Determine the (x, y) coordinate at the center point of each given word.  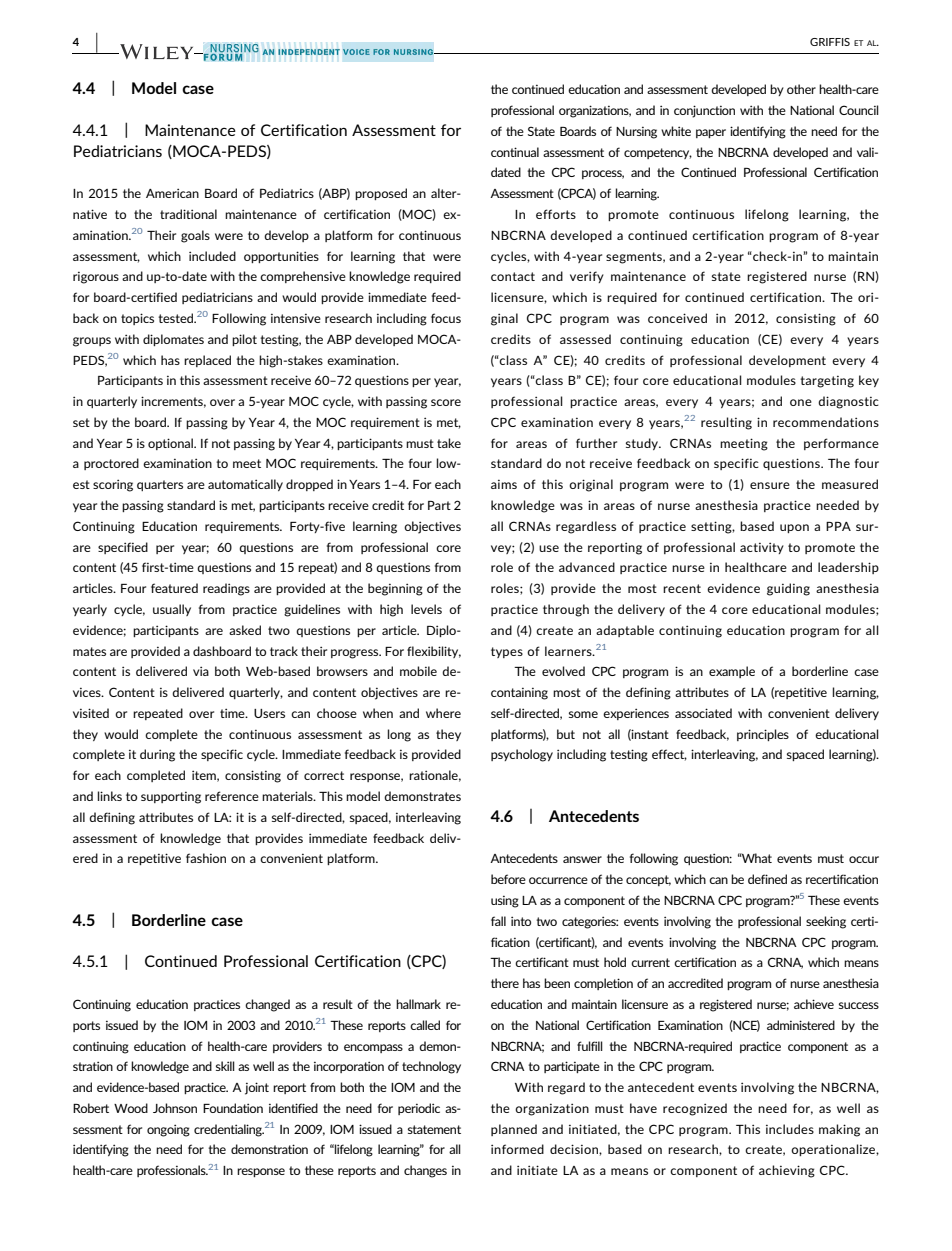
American (172, 193)
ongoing (168, 1130)
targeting (827, 381)
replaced (207, 361)
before (508, 879)
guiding (788, 589)
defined (767, 879)
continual (515, 152)
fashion (206, 858)
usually (172, 610)
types (507, 652)
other (801, 89)
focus (446, 318)
